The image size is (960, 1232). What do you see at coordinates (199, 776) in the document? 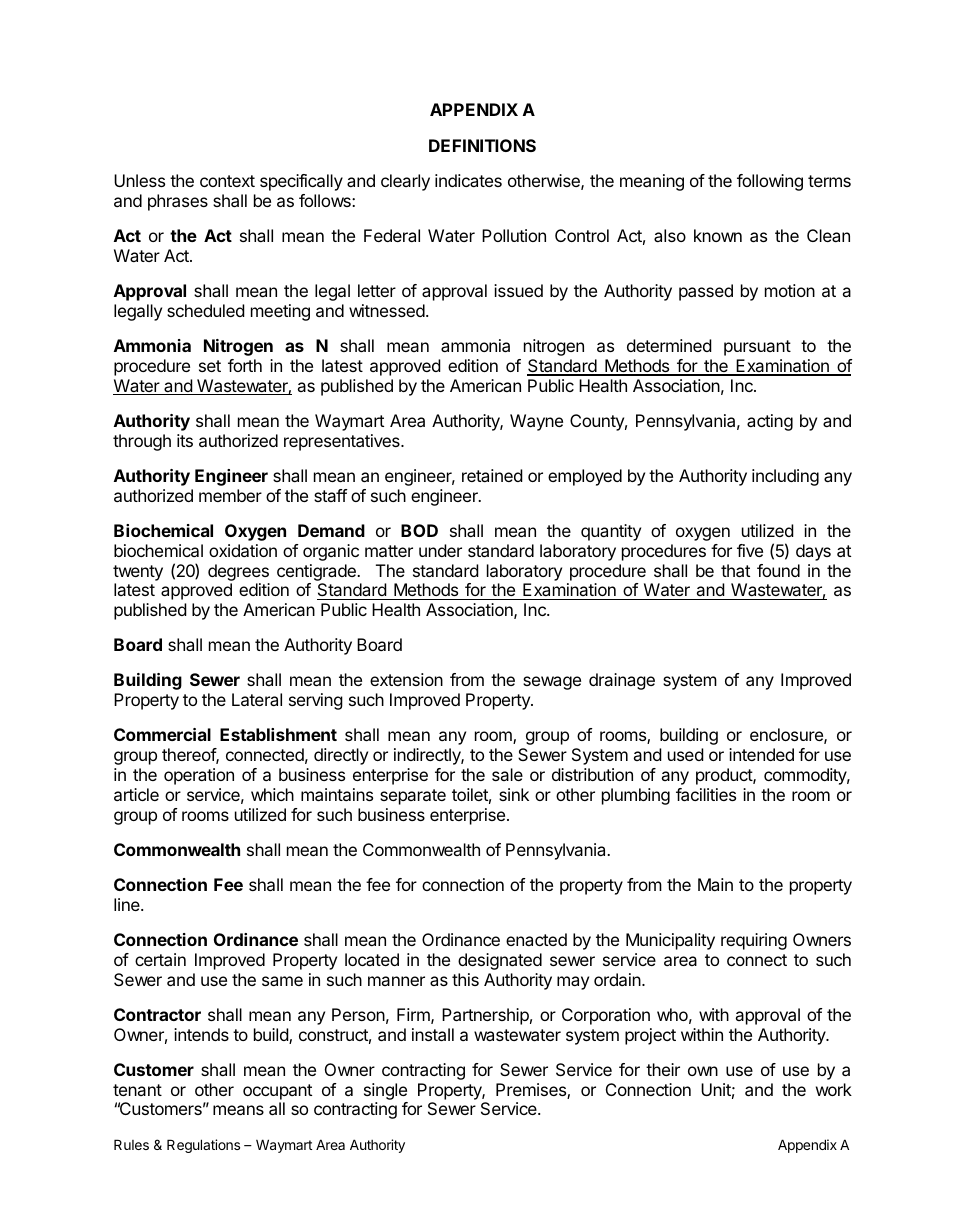
I see `operation` at bounding box center [199, 776].
